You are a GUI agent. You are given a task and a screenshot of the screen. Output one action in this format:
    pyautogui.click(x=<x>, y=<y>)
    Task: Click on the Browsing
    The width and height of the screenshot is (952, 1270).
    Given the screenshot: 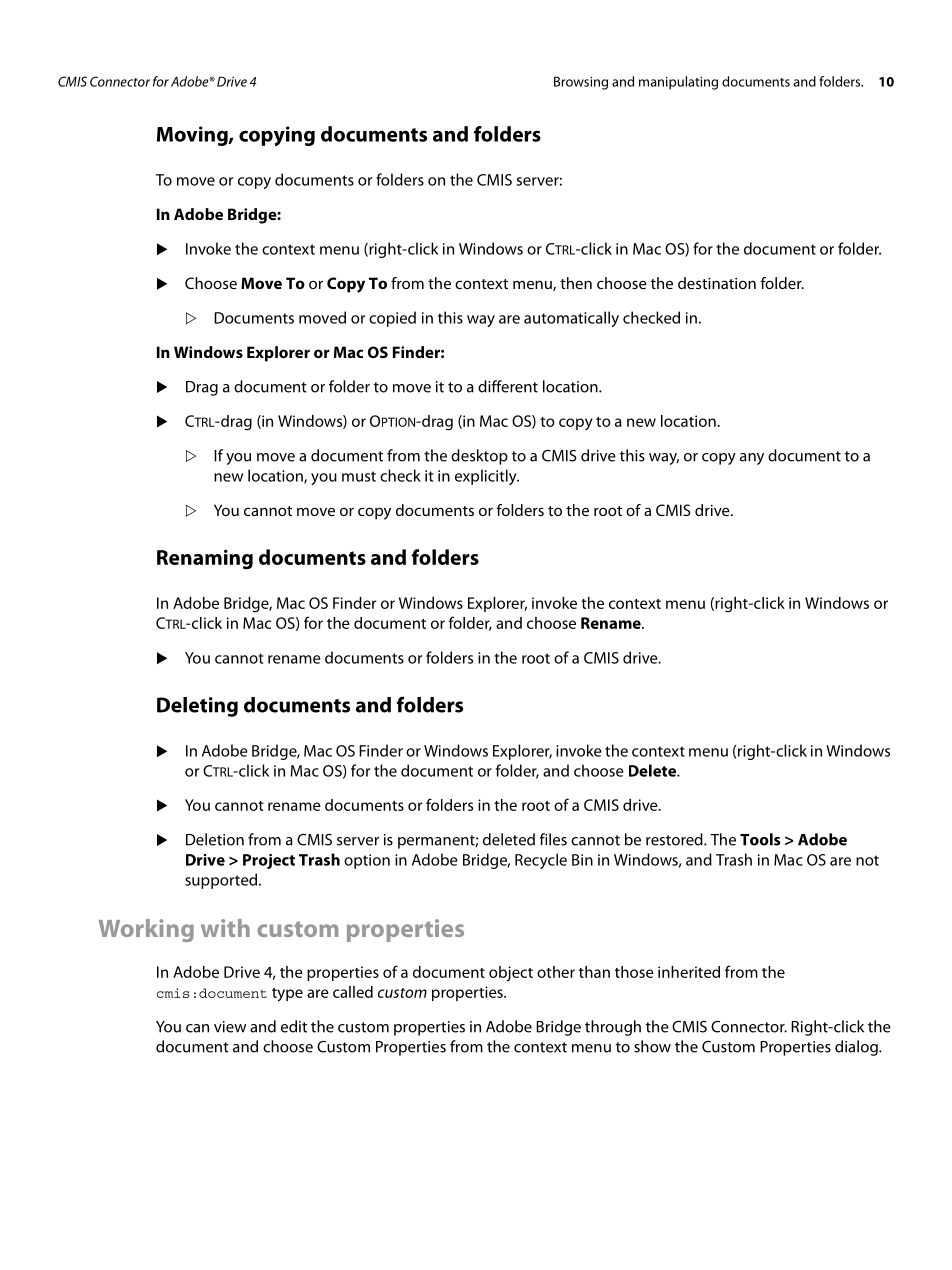 What is the action you would take?
    pyautogui.click(x=581, y=83)
